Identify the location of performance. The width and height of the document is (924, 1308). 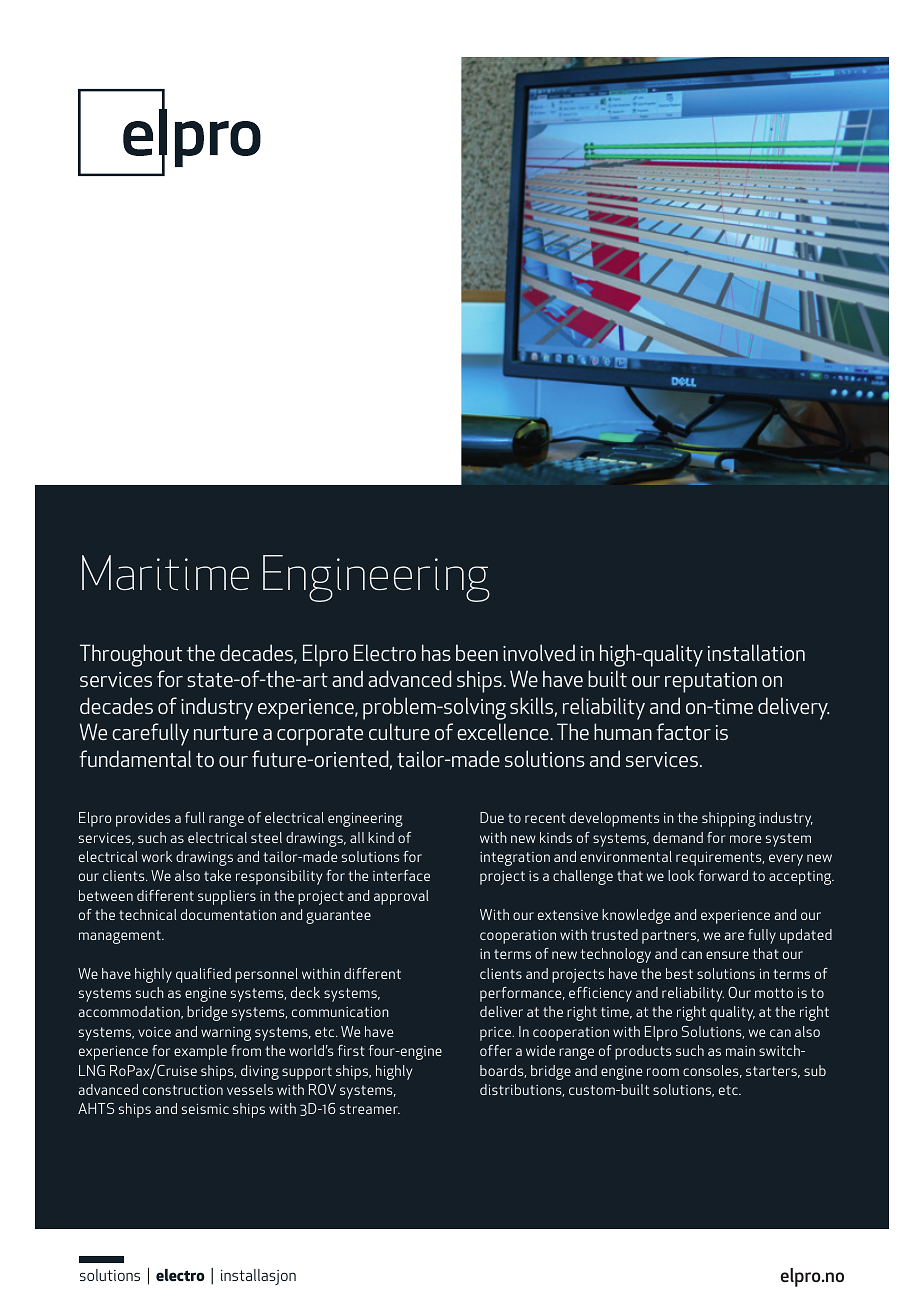
(522, 994).
